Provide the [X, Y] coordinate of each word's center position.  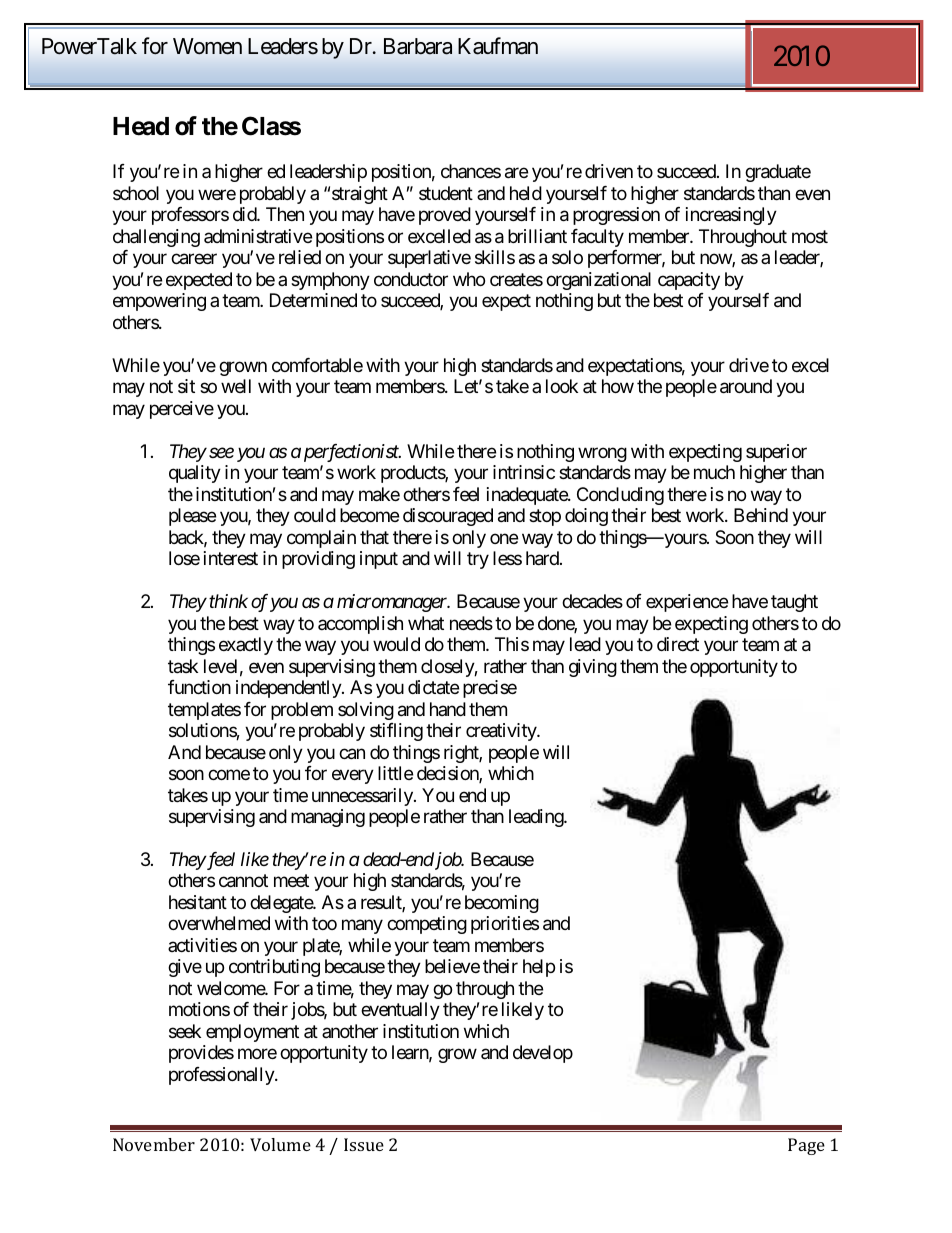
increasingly [731, 216]
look [562, 386]
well [236, 386]
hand [448, 709]
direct [678, 644]
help [539, 968]
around [746, 386]
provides [201, 1054]
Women [207, 46]
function [199, 687]
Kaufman [498, 46]
